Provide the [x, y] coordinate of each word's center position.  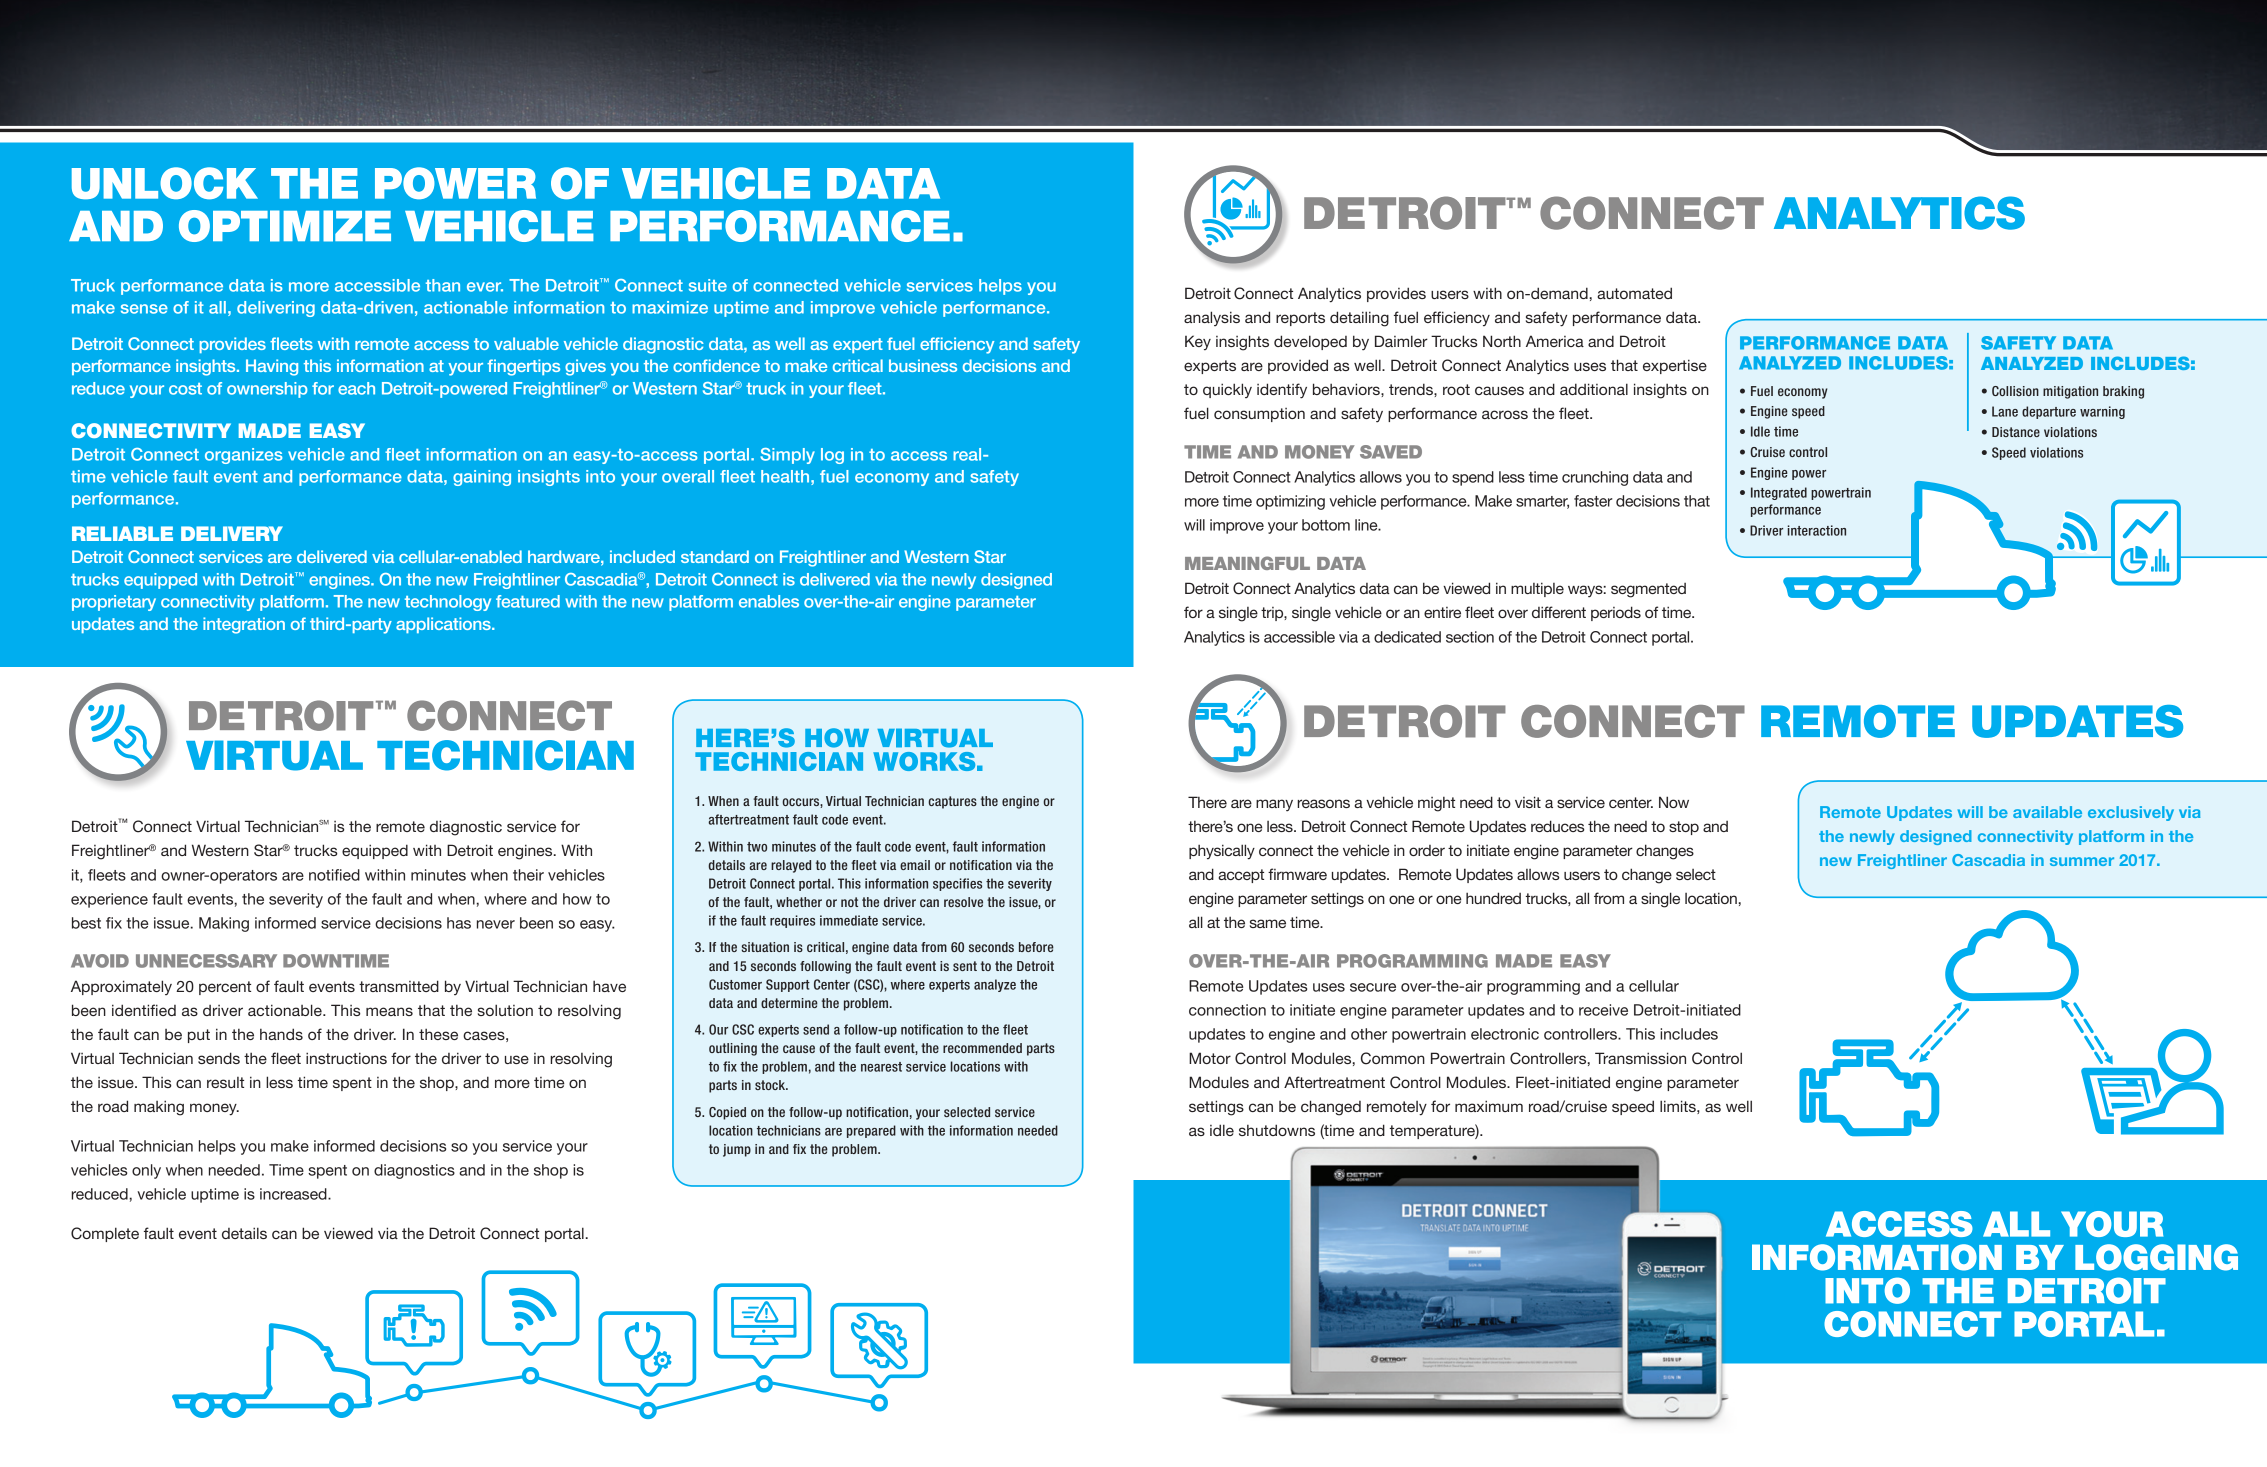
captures [952, 802]
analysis [1212, 318]
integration [244, 625]
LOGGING [2156, 1257]
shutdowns [1277, 1130]
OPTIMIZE [285, 226]
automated [1634, 293]
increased [294, 1194]
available [2047, 812]
